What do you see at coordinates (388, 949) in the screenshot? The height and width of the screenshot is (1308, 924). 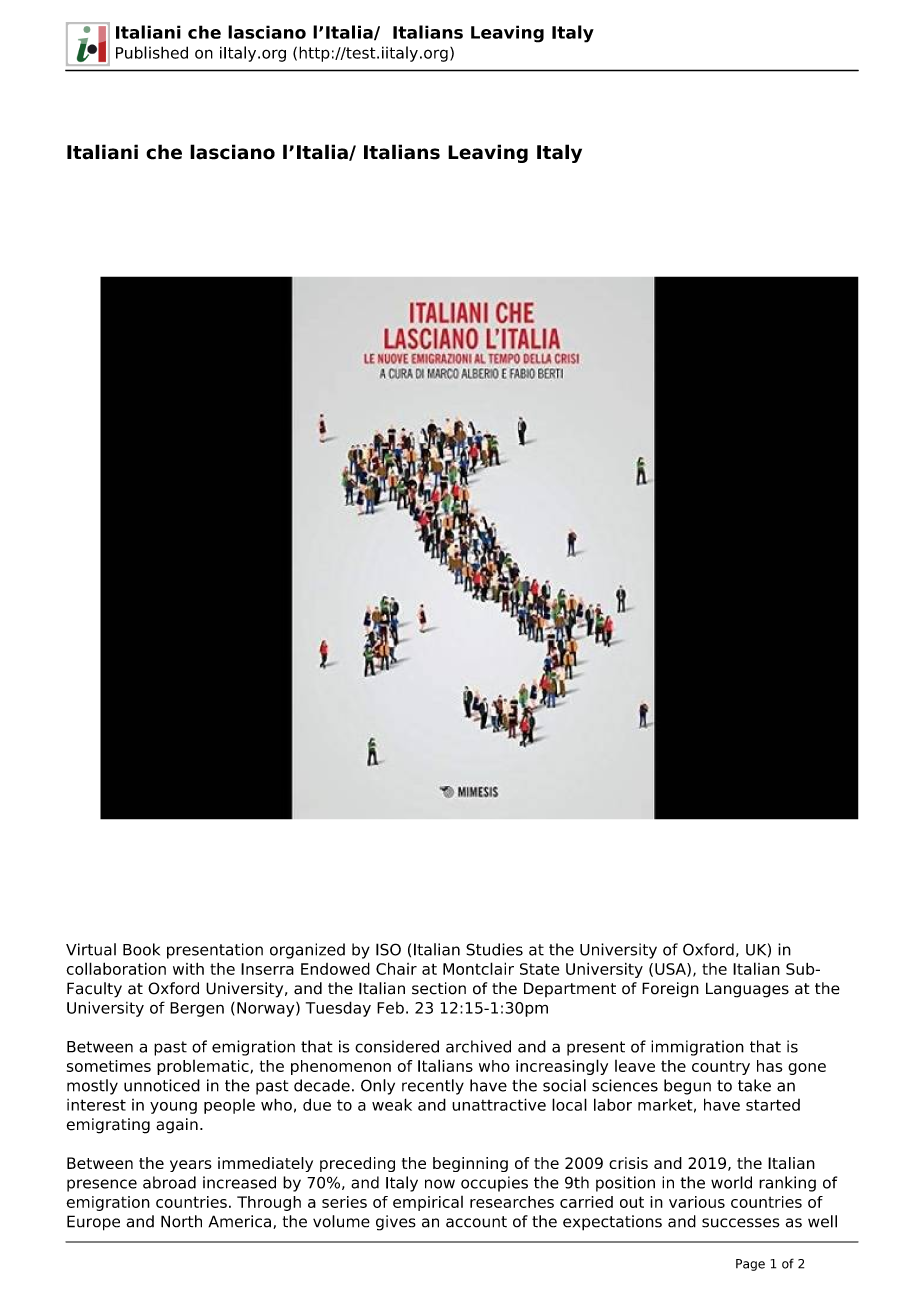 I see `ISO` at bounding box center [388, 949].
